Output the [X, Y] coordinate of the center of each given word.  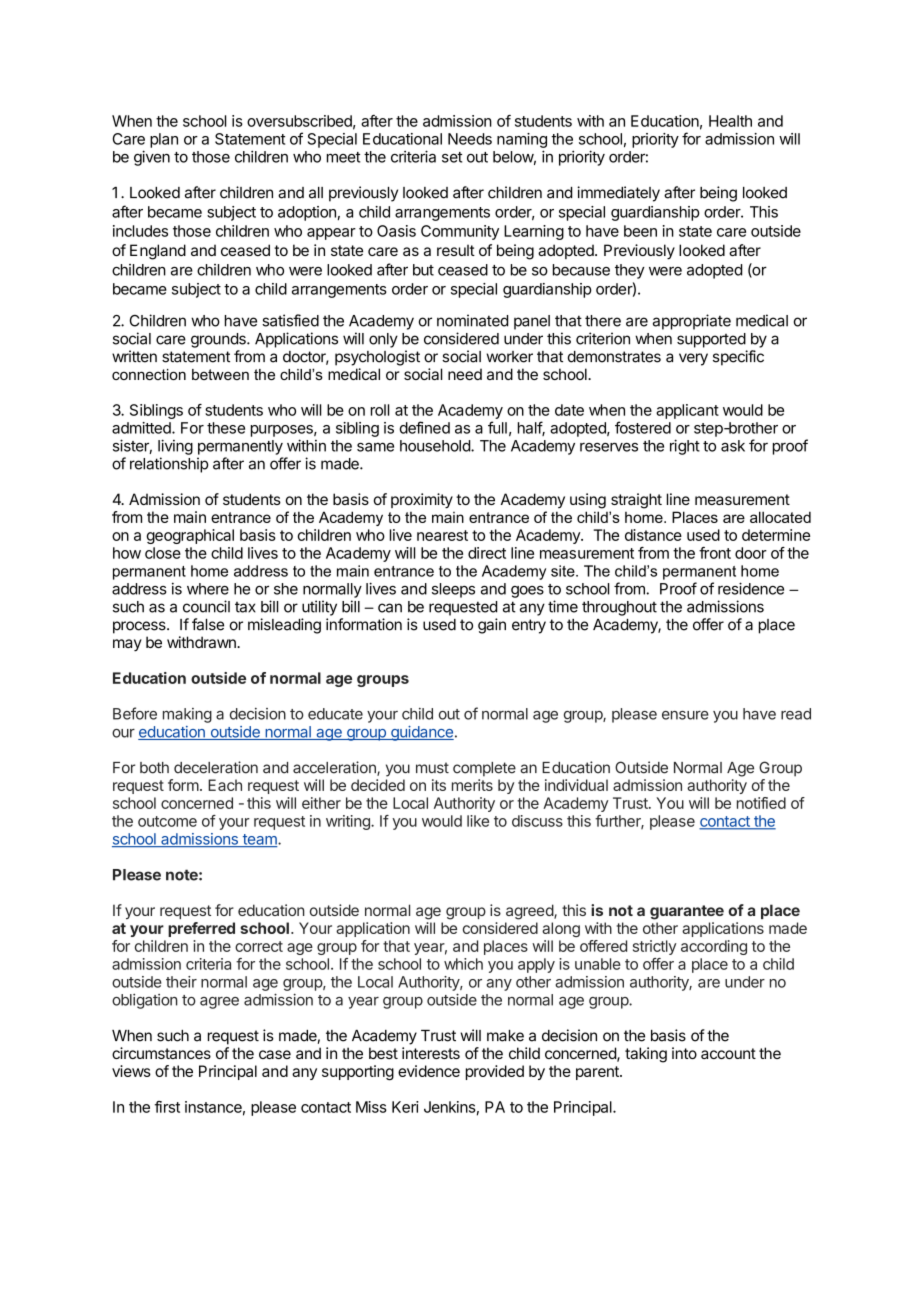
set [452, 157]
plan [164, 140]
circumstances [161, 1053]
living [175, 447]
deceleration [216, 767]
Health [730, 121]
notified [761, 803]
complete [484, 769]
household [436, 446]
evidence [429, 1071]
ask [733, 446]
